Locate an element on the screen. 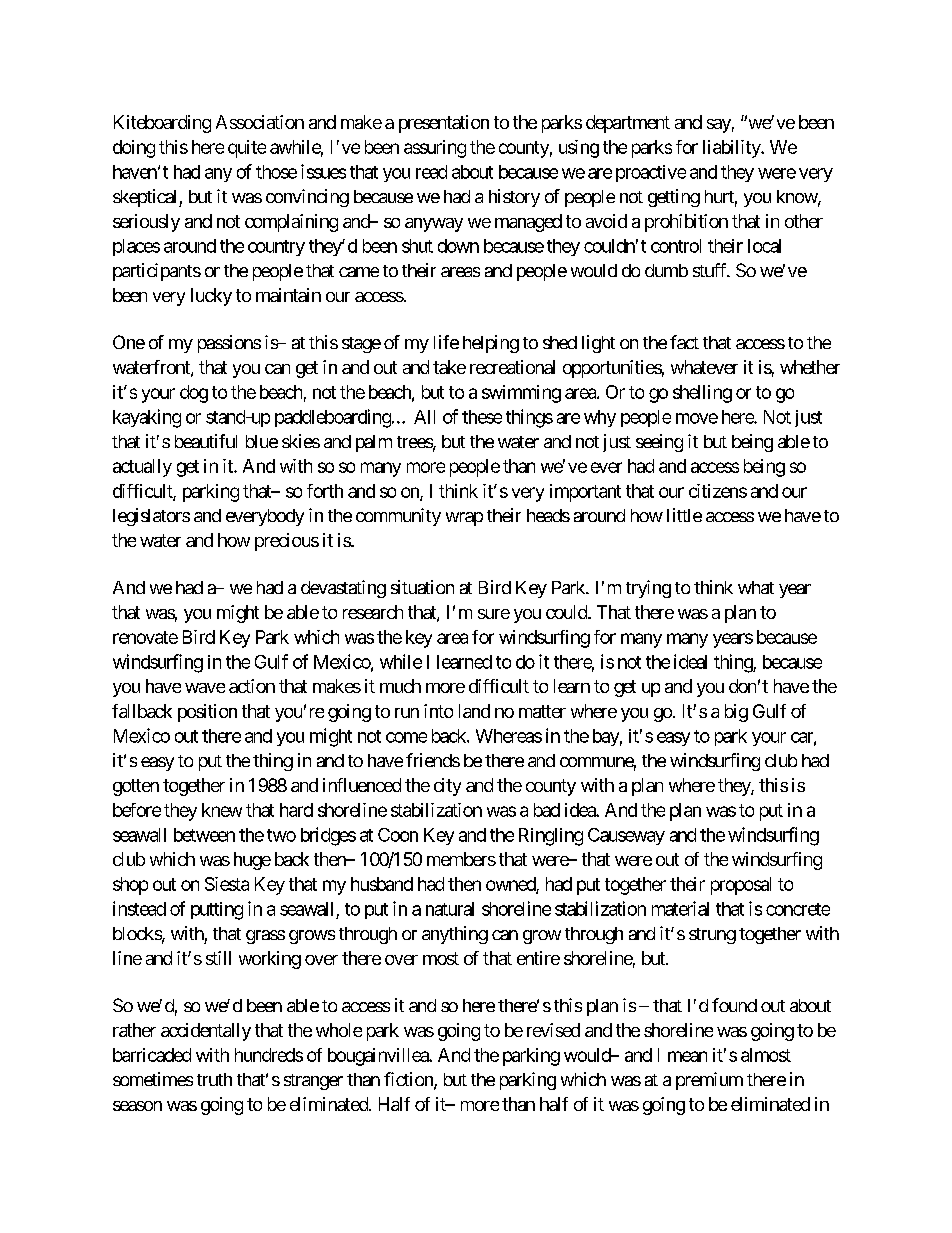 The width and height of the screenshot is (952, 1233). beautiful is located at coordinates (206, 441).
